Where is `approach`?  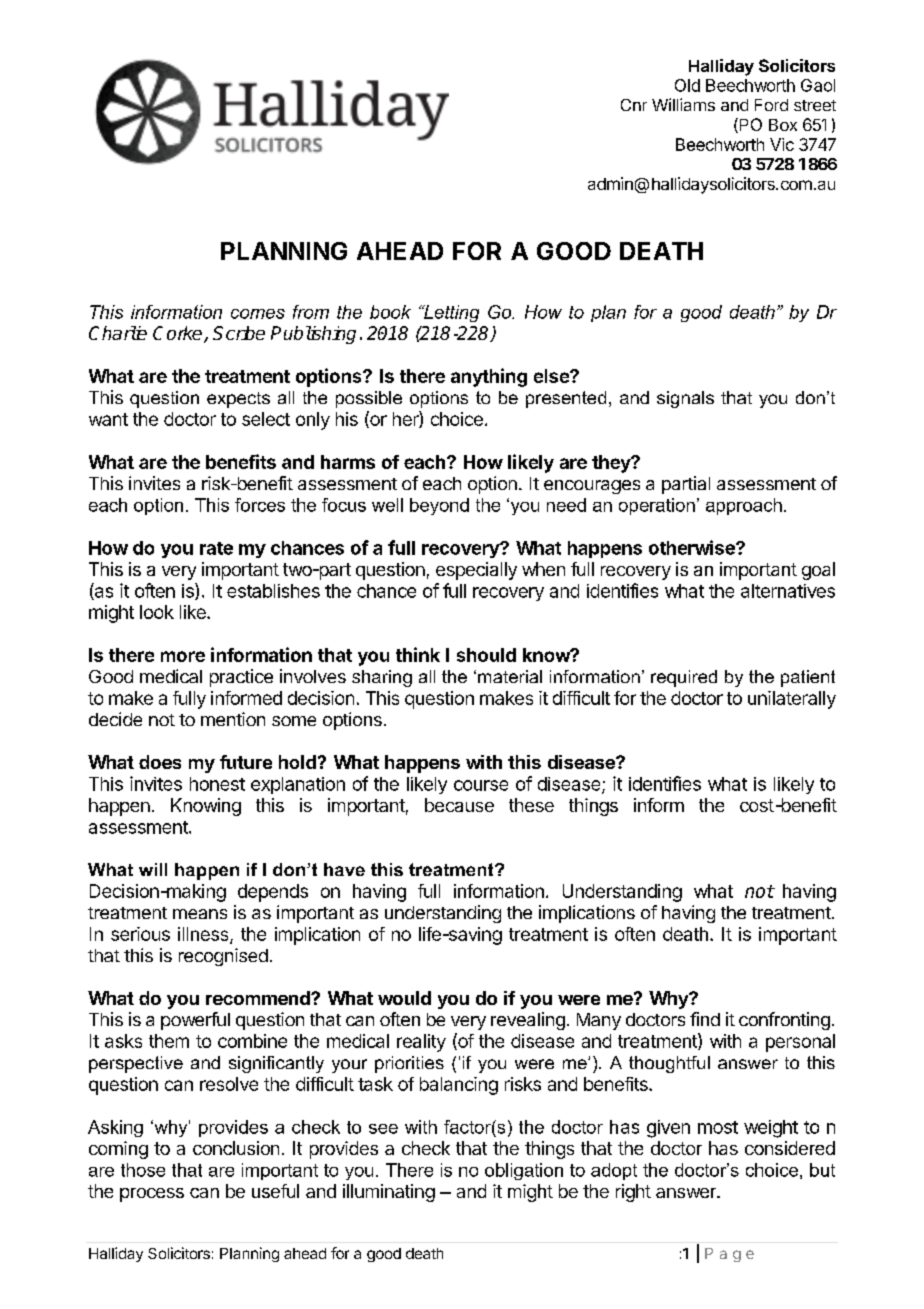
approach is located at coordinates (744, 506).
